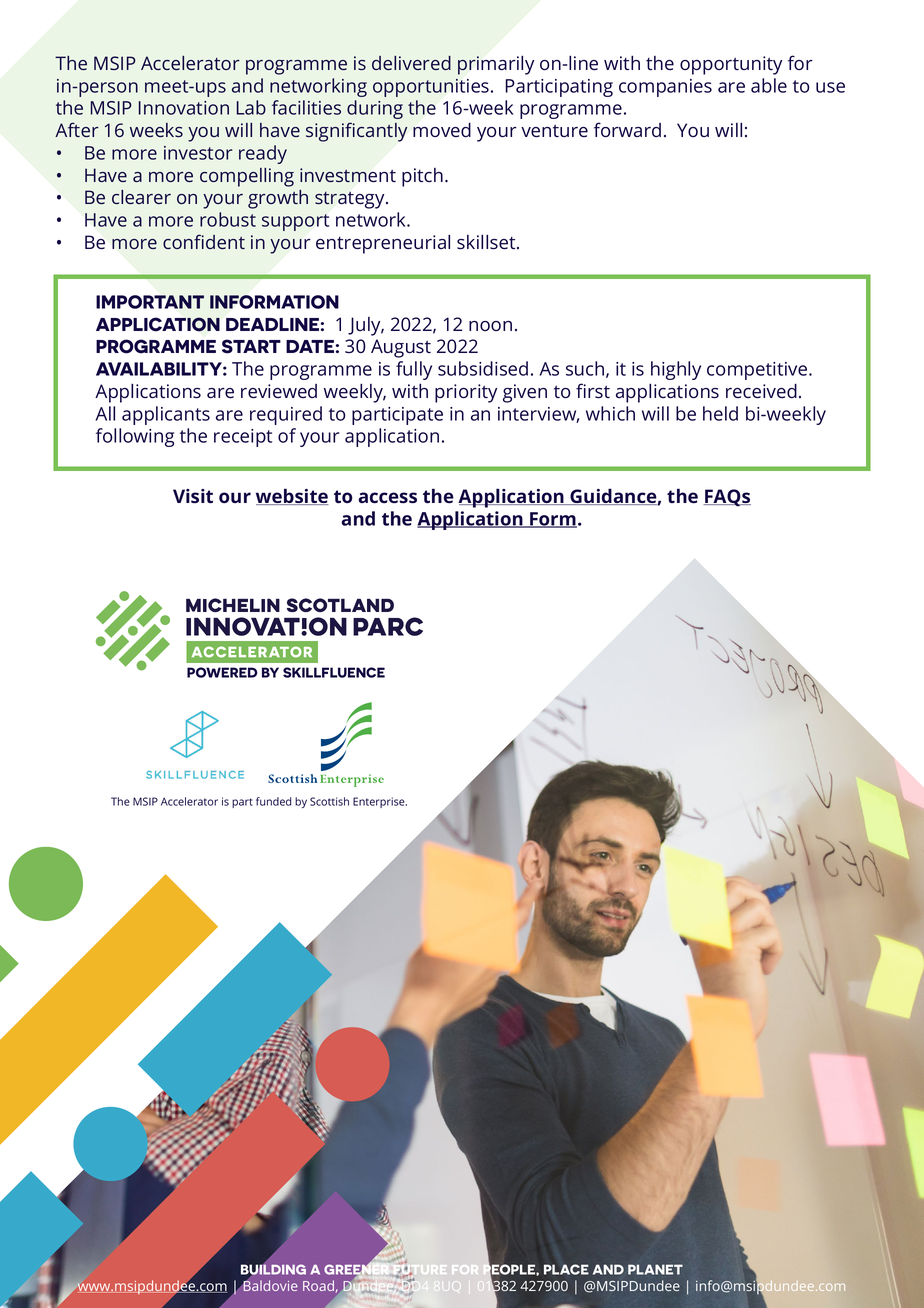 The width and height of the document is (924, 1308). Describe the element at coordinates (388, 497) in the document. I see `access` at that location.
